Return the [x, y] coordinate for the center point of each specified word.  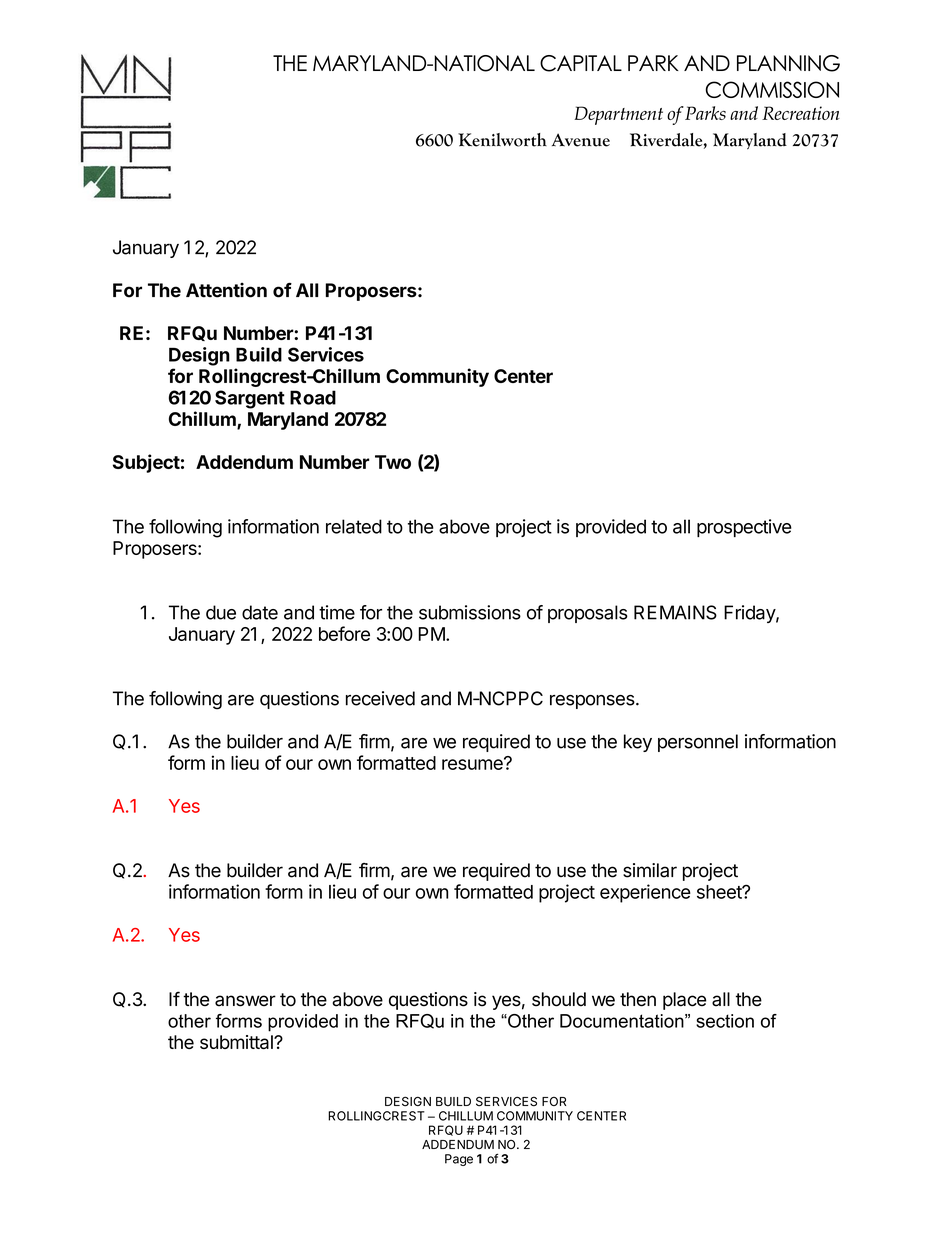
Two [393, 462]
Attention [226, 290]
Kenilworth [502, 140]
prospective [744, 528]
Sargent [250, 399]
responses [592, 702]
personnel [698, 743]
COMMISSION [772, 89]
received [380, 698]
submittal [237, 1042]
